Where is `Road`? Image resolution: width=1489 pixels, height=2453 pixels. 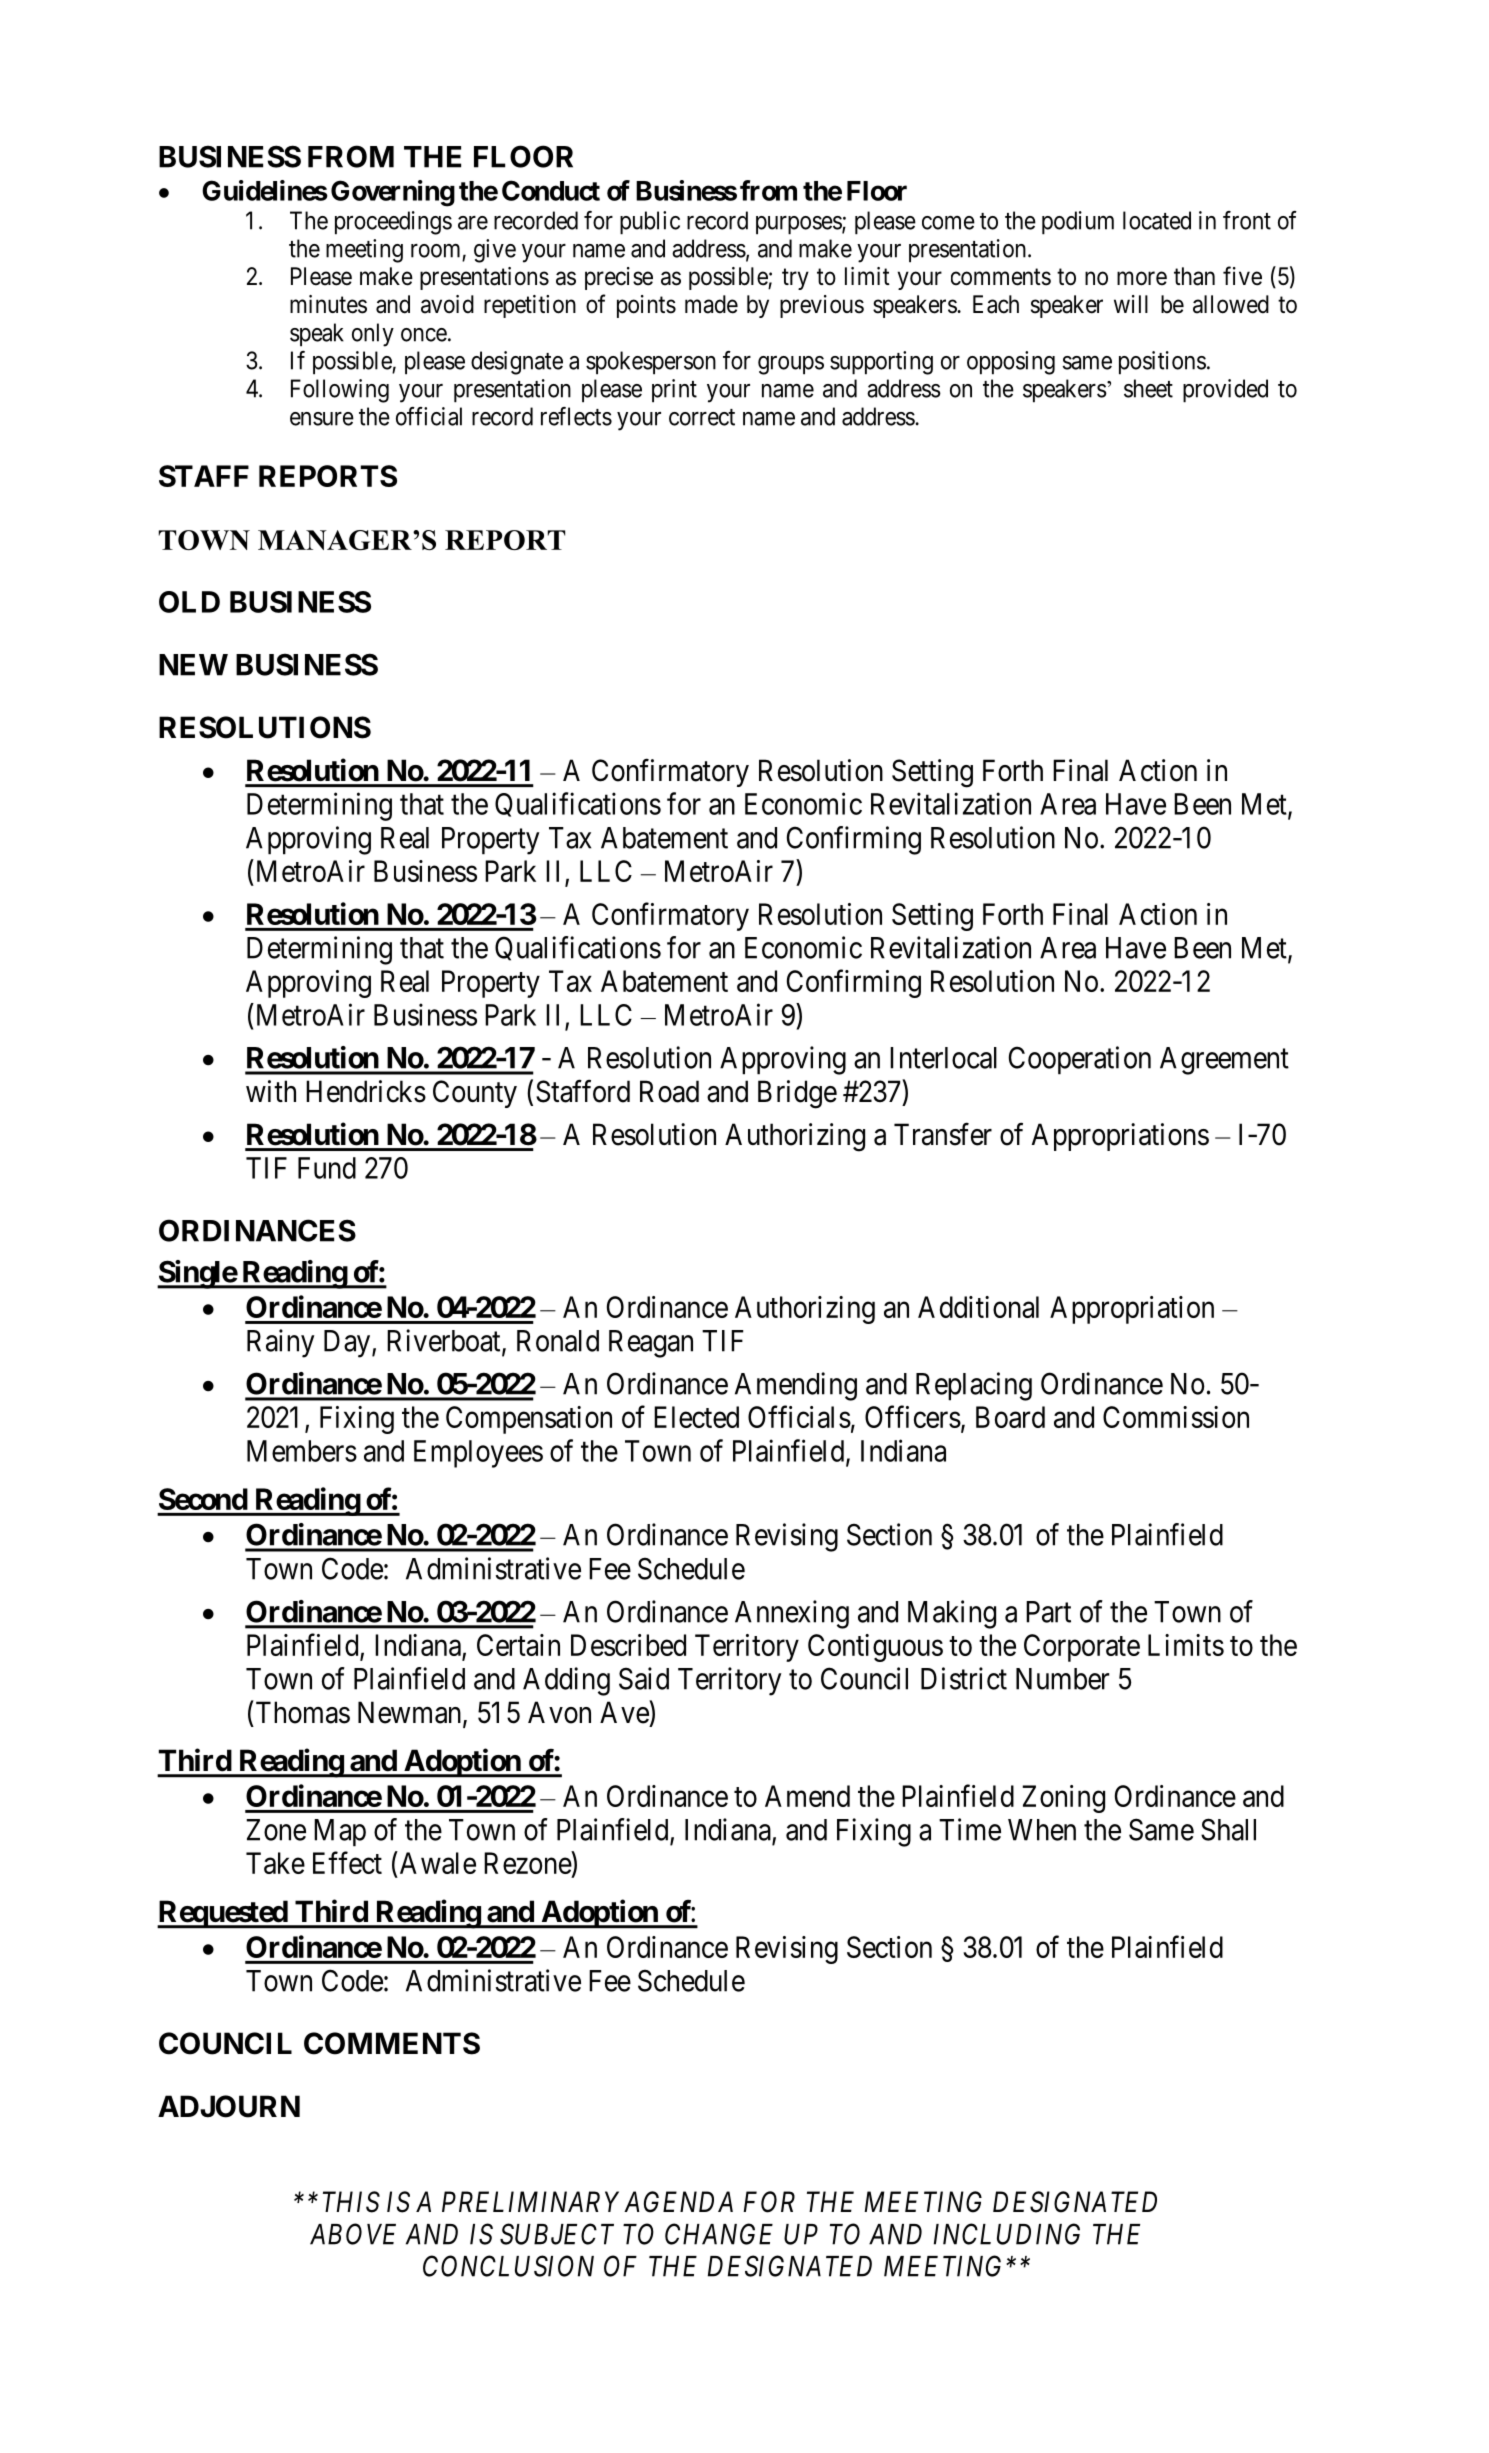 Road is located at coordinates (669, 1091).
